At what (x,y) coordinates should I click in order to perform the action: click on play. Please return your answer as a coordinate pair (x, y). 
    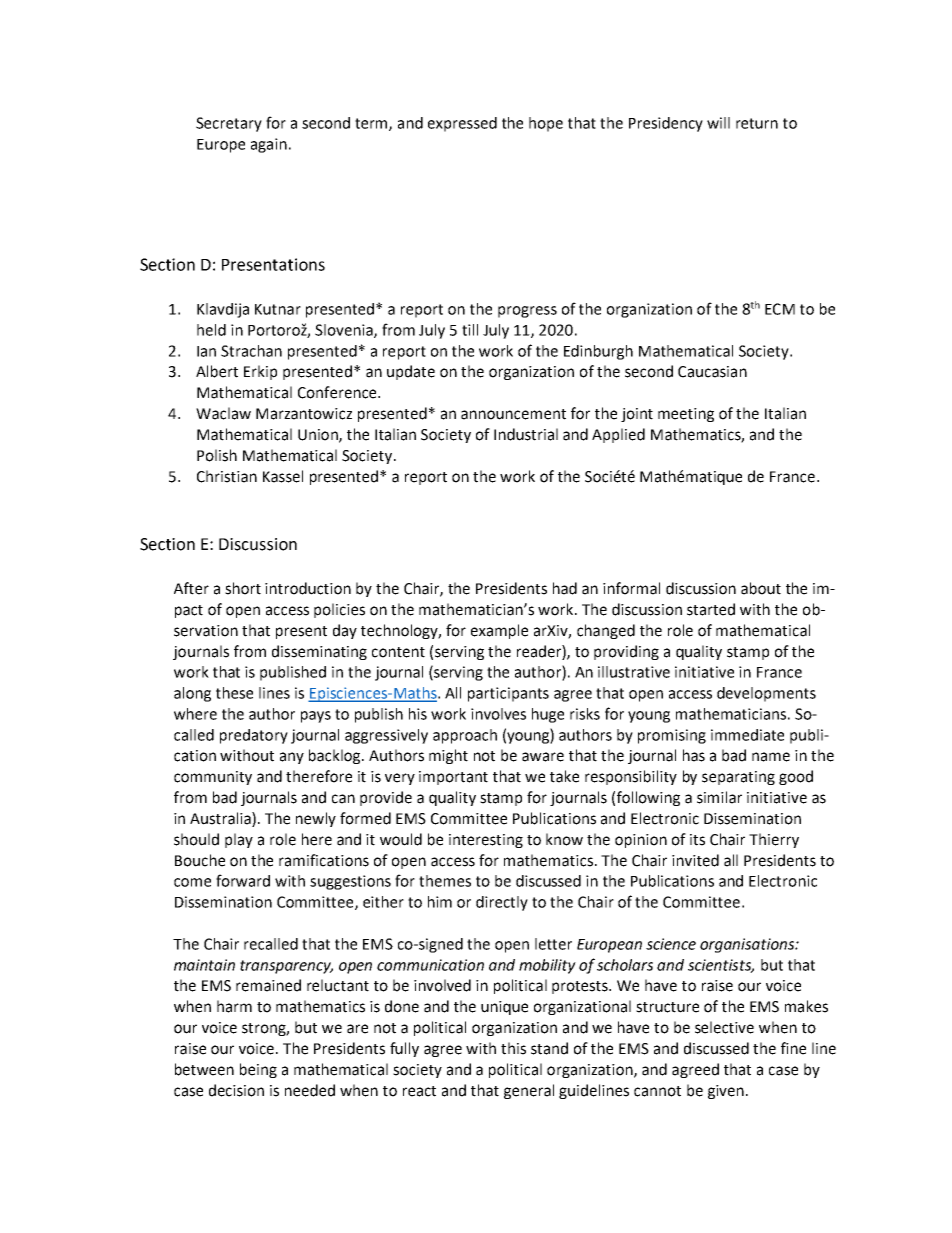
    Looking at the image, I should click on (239, 840).
